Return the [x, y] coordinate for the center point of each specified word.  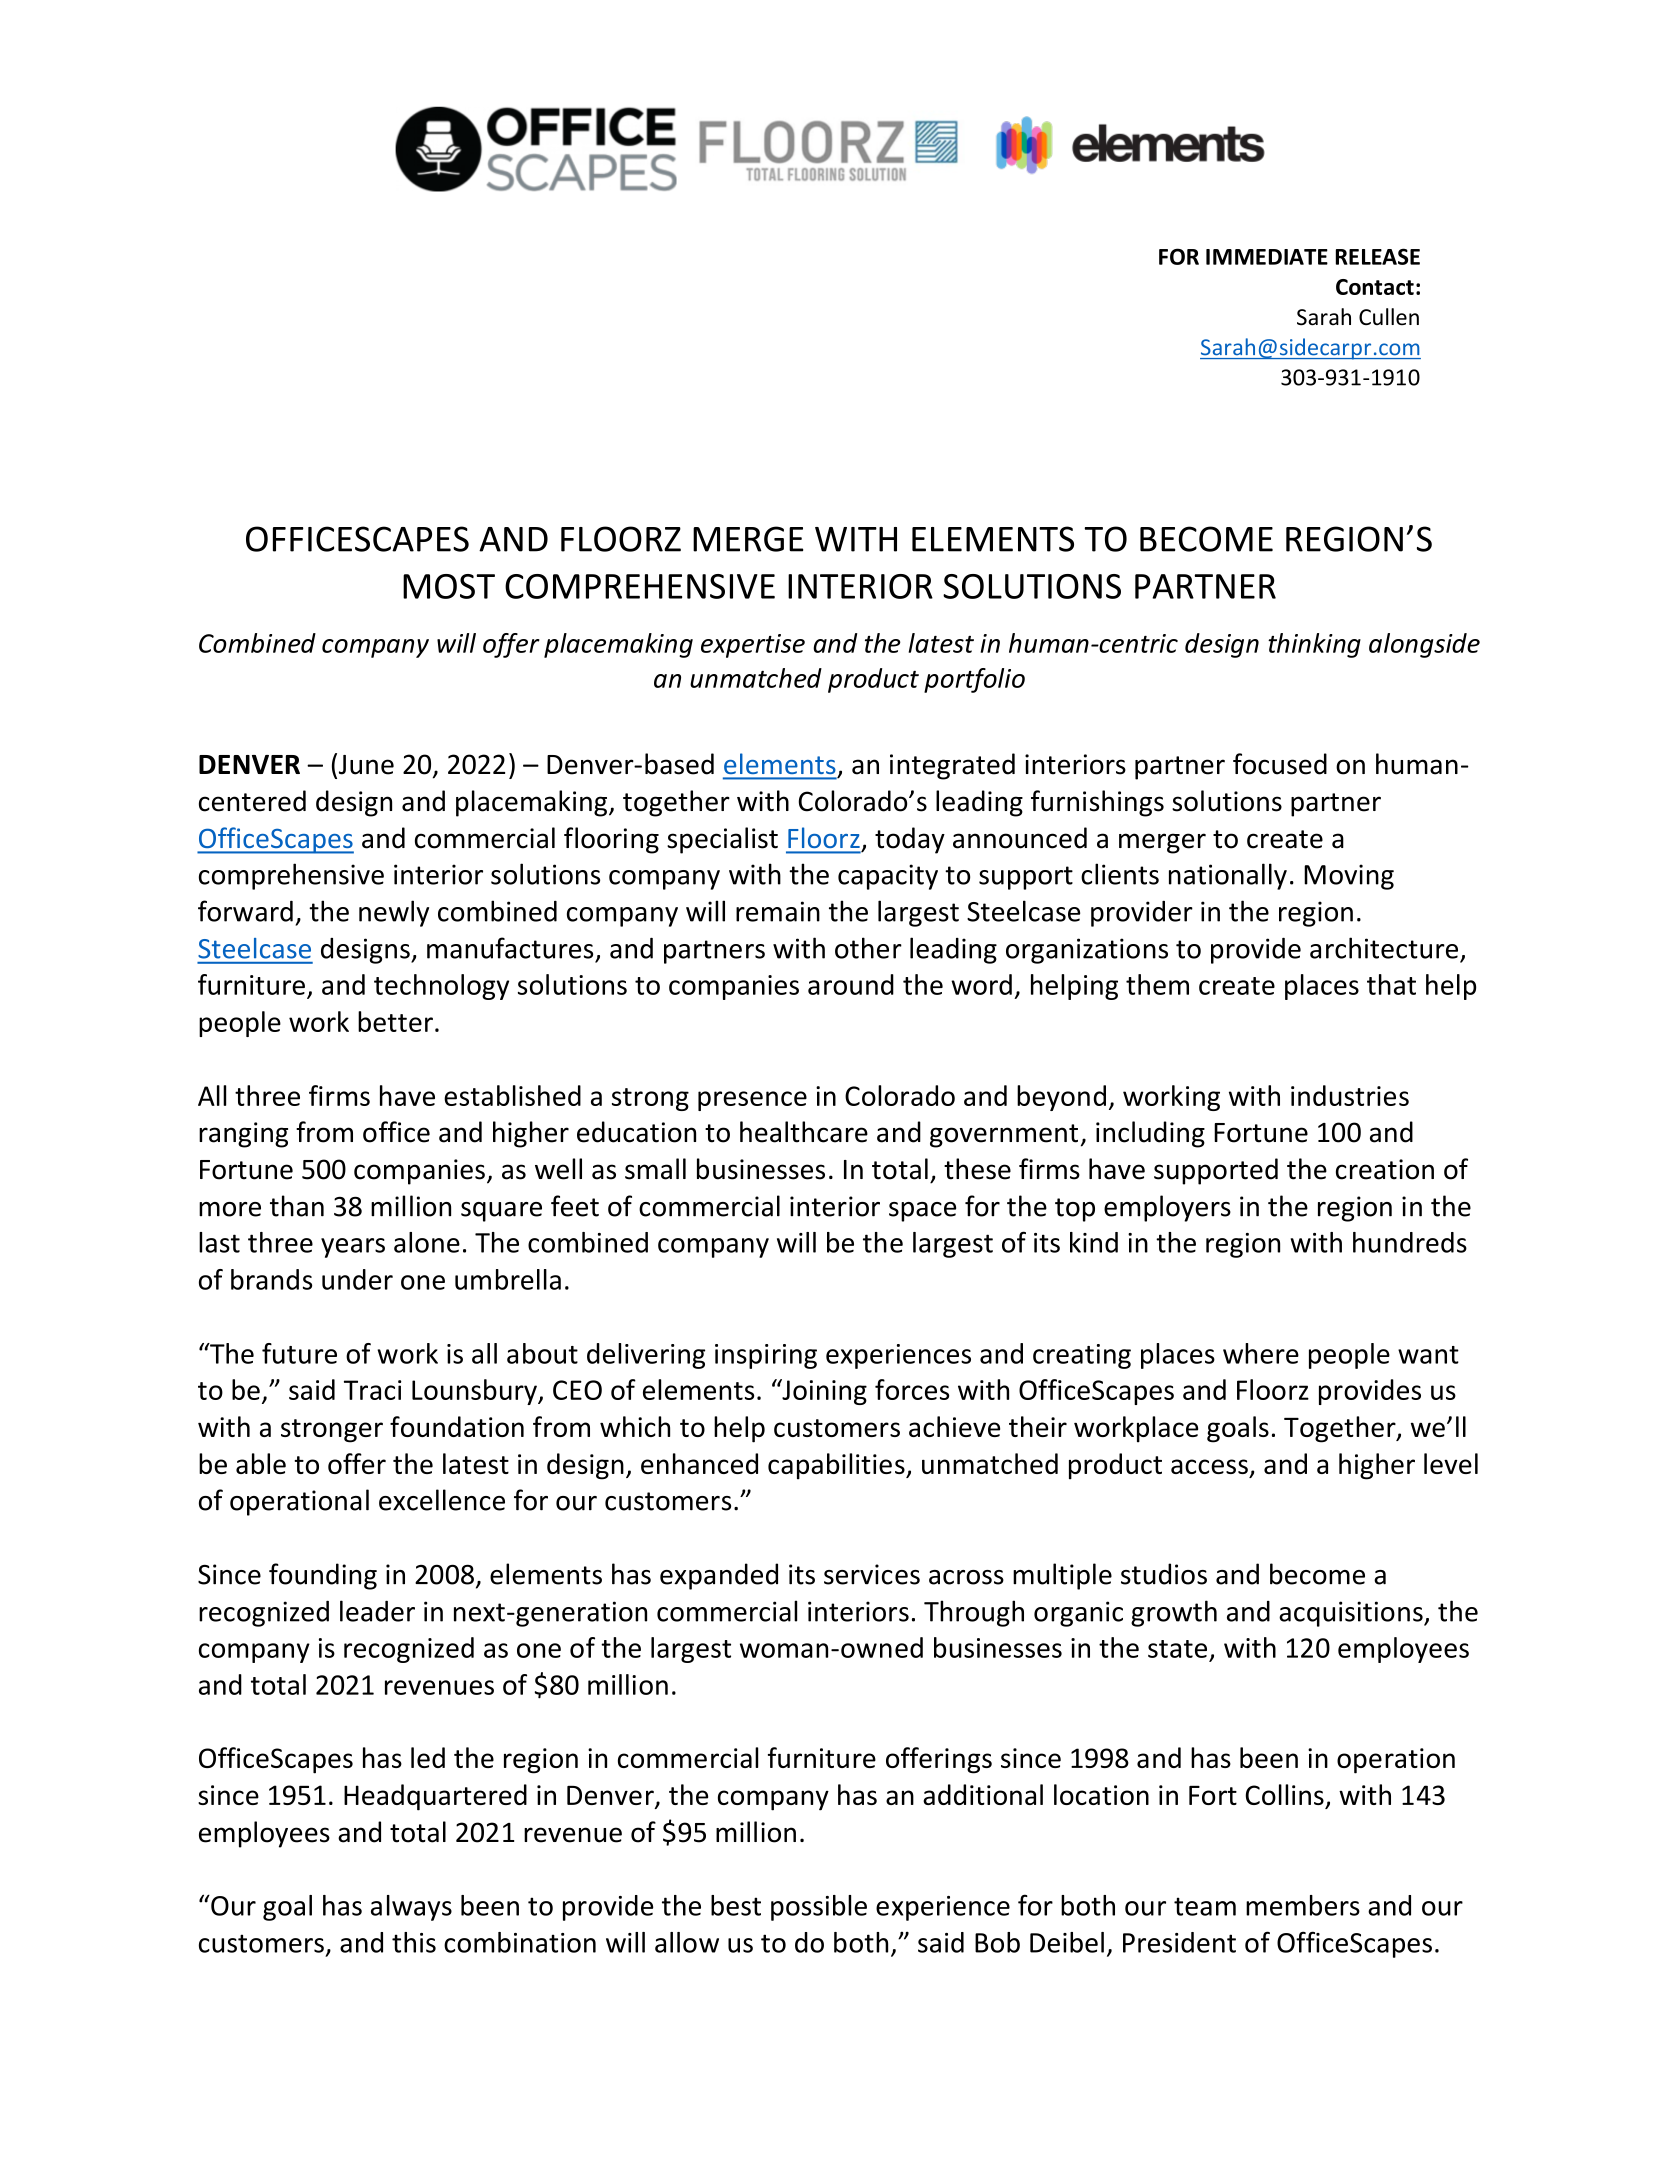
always [411, 1908]
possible [819, 1908]
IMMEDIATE [1267, 257]
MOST [449, 586]
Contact [1375, 287]
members [1303, 1905]
